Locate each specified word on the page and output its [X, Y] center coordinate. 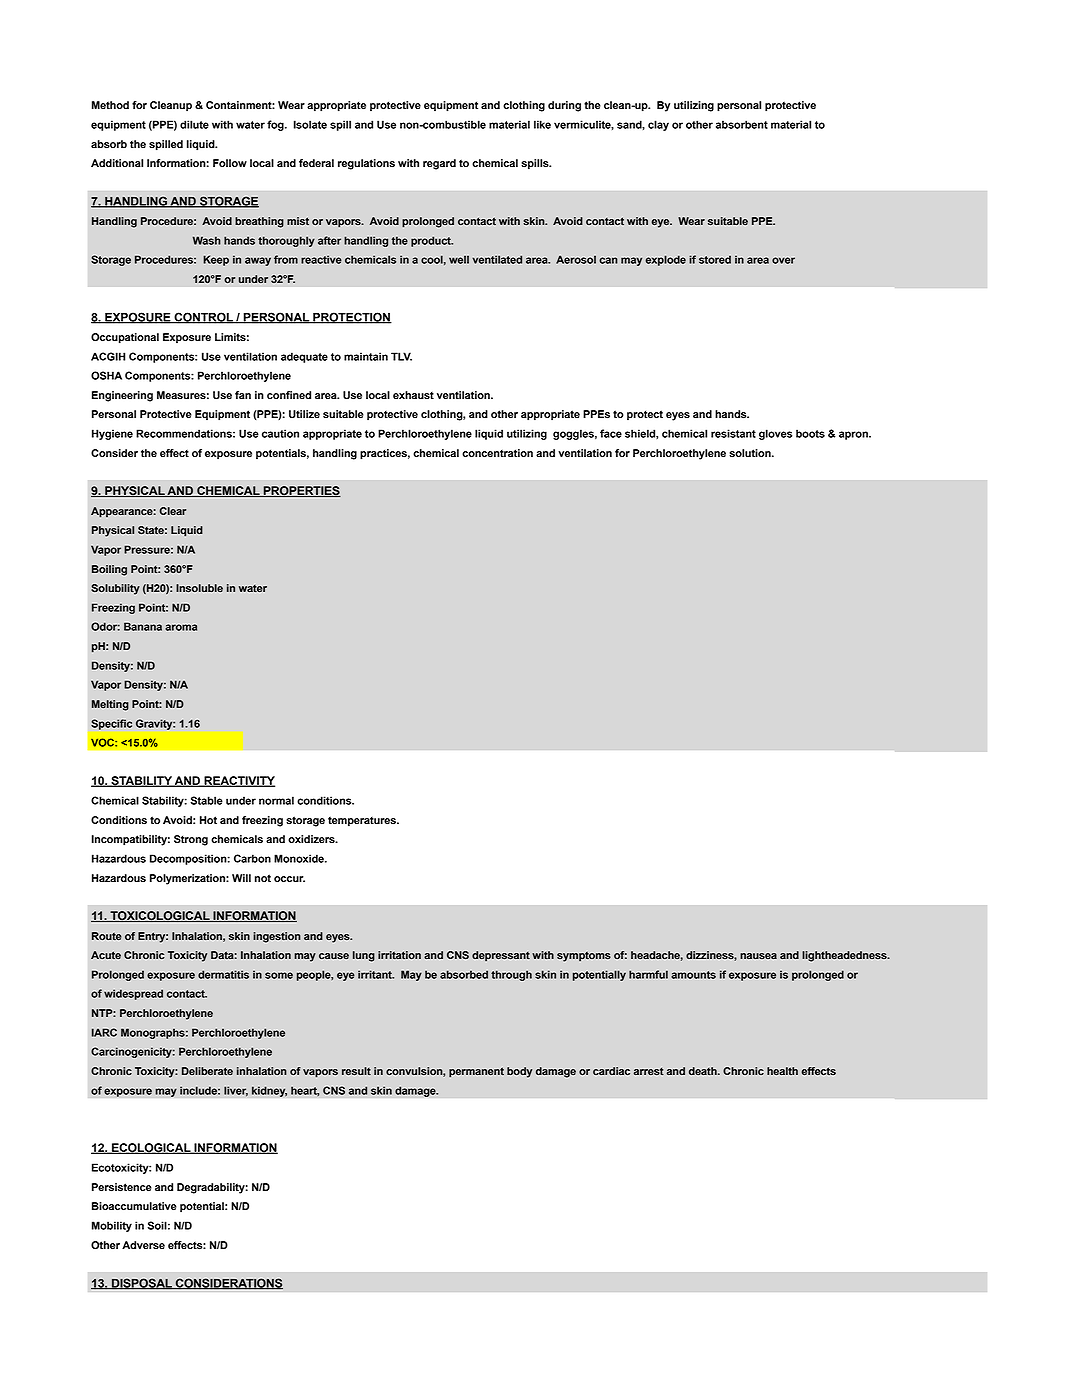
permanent [476, 1072]
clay [658, 125]
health [782, 1071]
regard [439, 164]
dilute [194, 124]
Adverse [143, 1245]
